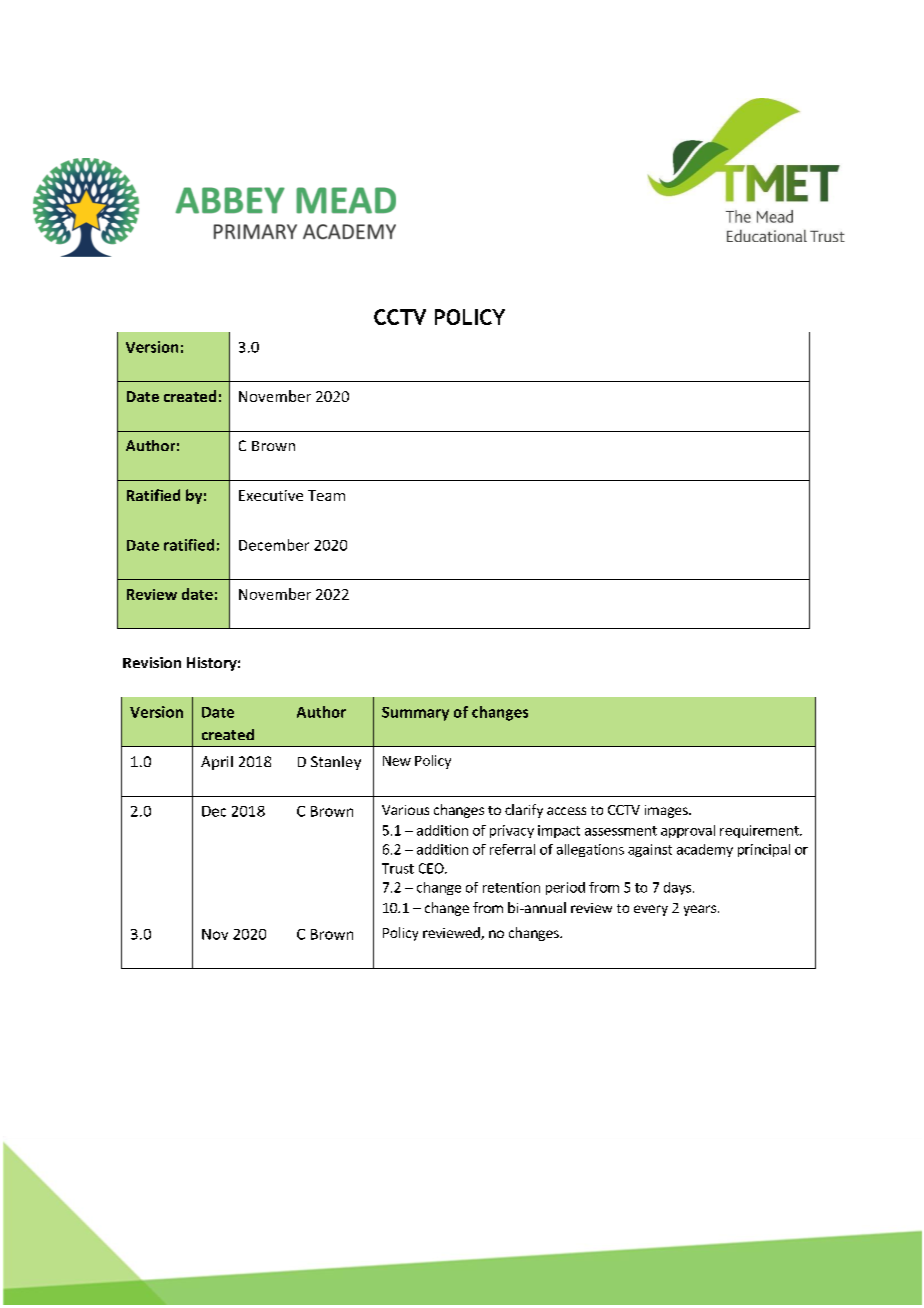  What do you see at coordinates (274, 545) in the screenshot?
I see `December` at bounding box center [274, 545].
